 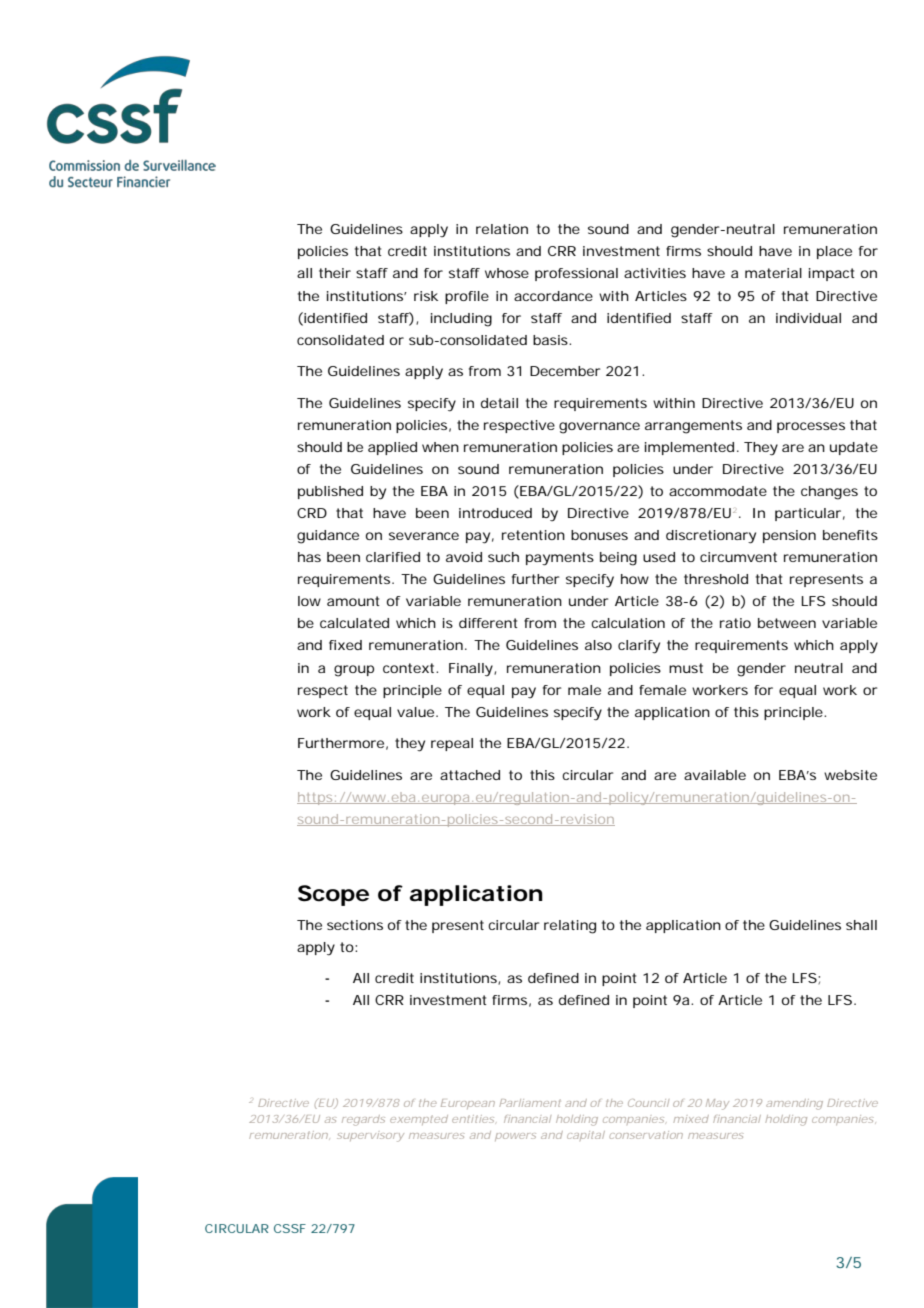 I want to click on regards, so click(x=363, y=1120).
